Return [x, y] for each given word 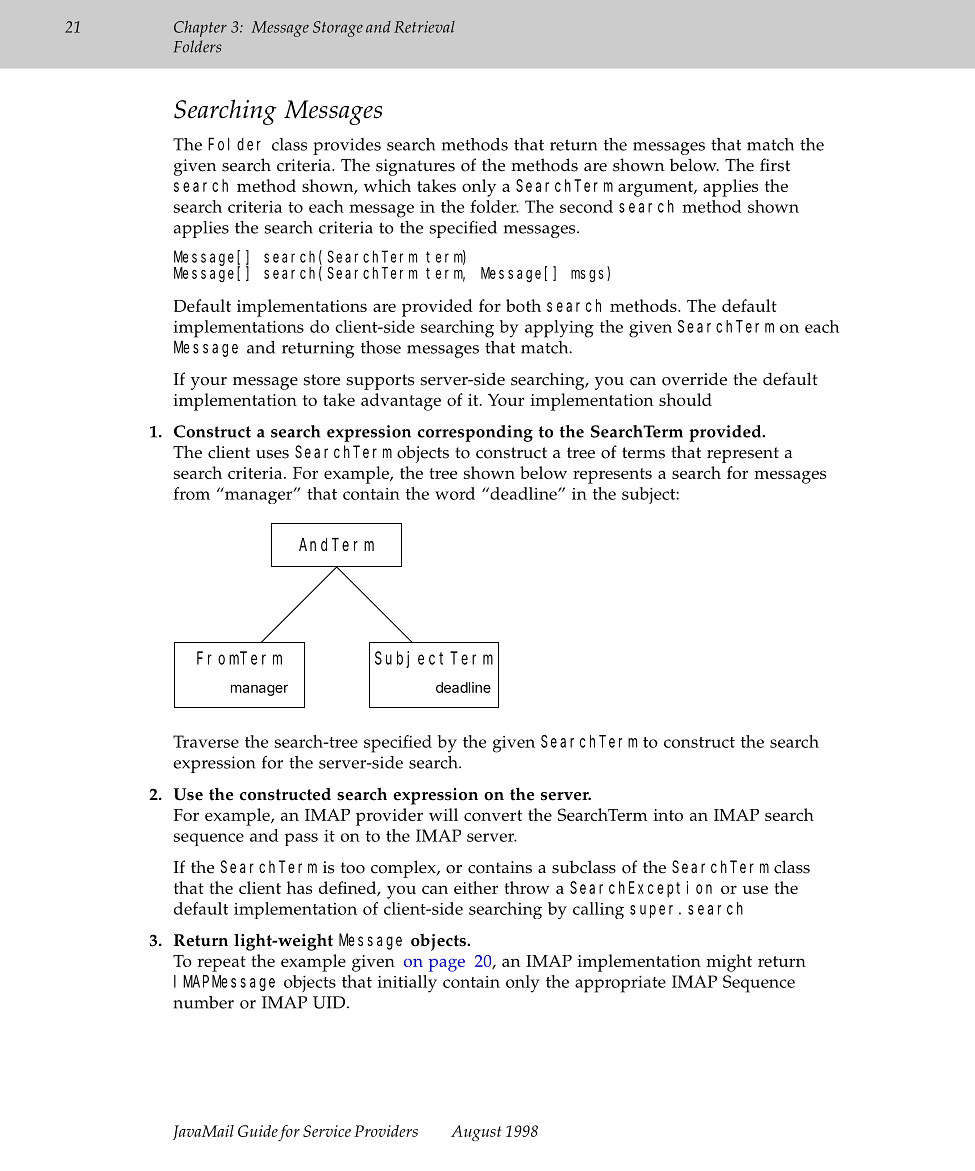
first [775, 165]
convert [493, 815]
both [523, 305]
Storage [338, 29]
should [685, 399]
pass [301, 839]
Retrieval [424, 27]
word [455, 493]
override [694, 379]
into [668, 815]
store [321, 380]
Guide [258, 1131]
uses [272, 454]
